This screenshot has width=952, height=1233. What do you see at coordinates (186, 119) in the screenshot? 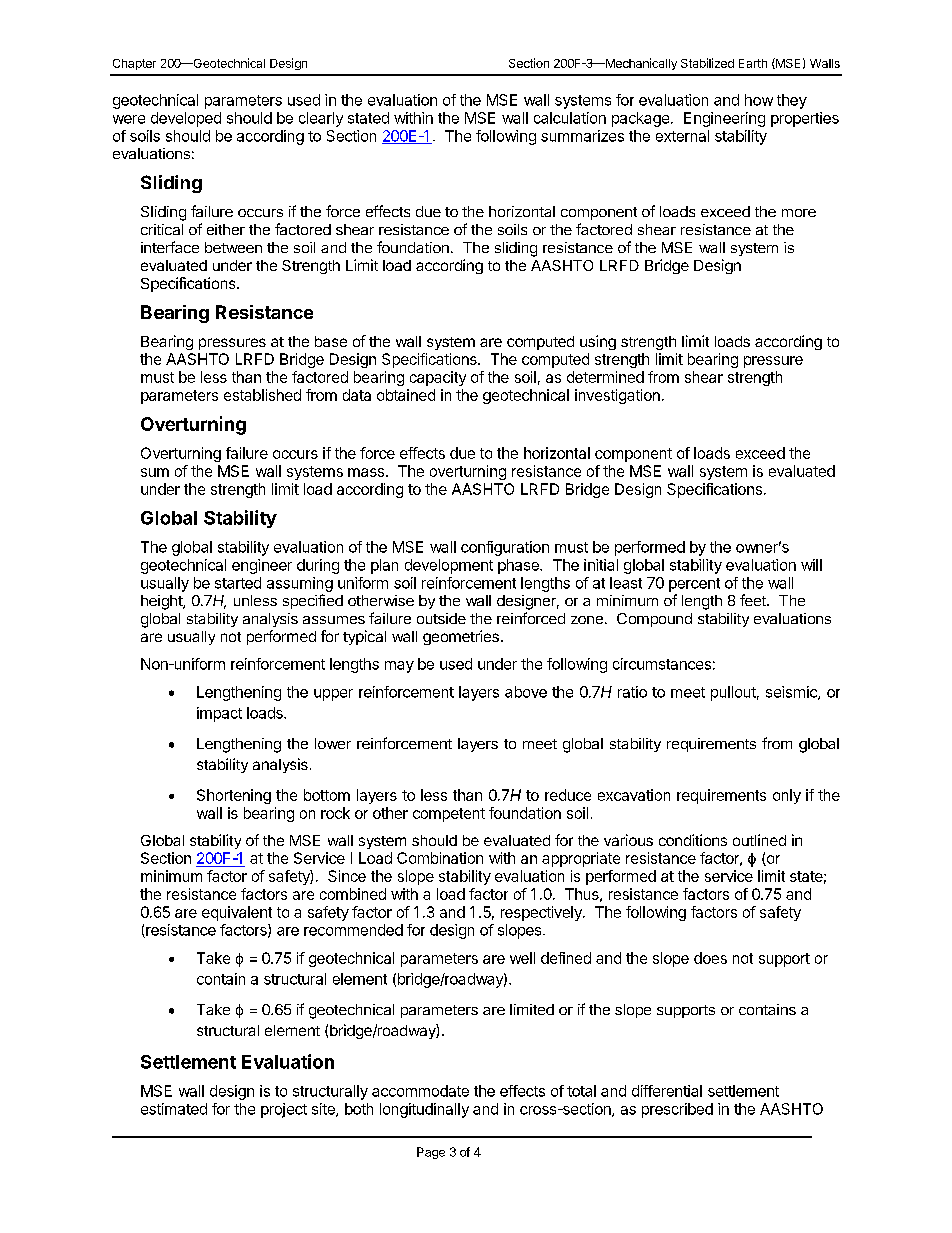
I see `developed` at bounding box center [186, 119].
